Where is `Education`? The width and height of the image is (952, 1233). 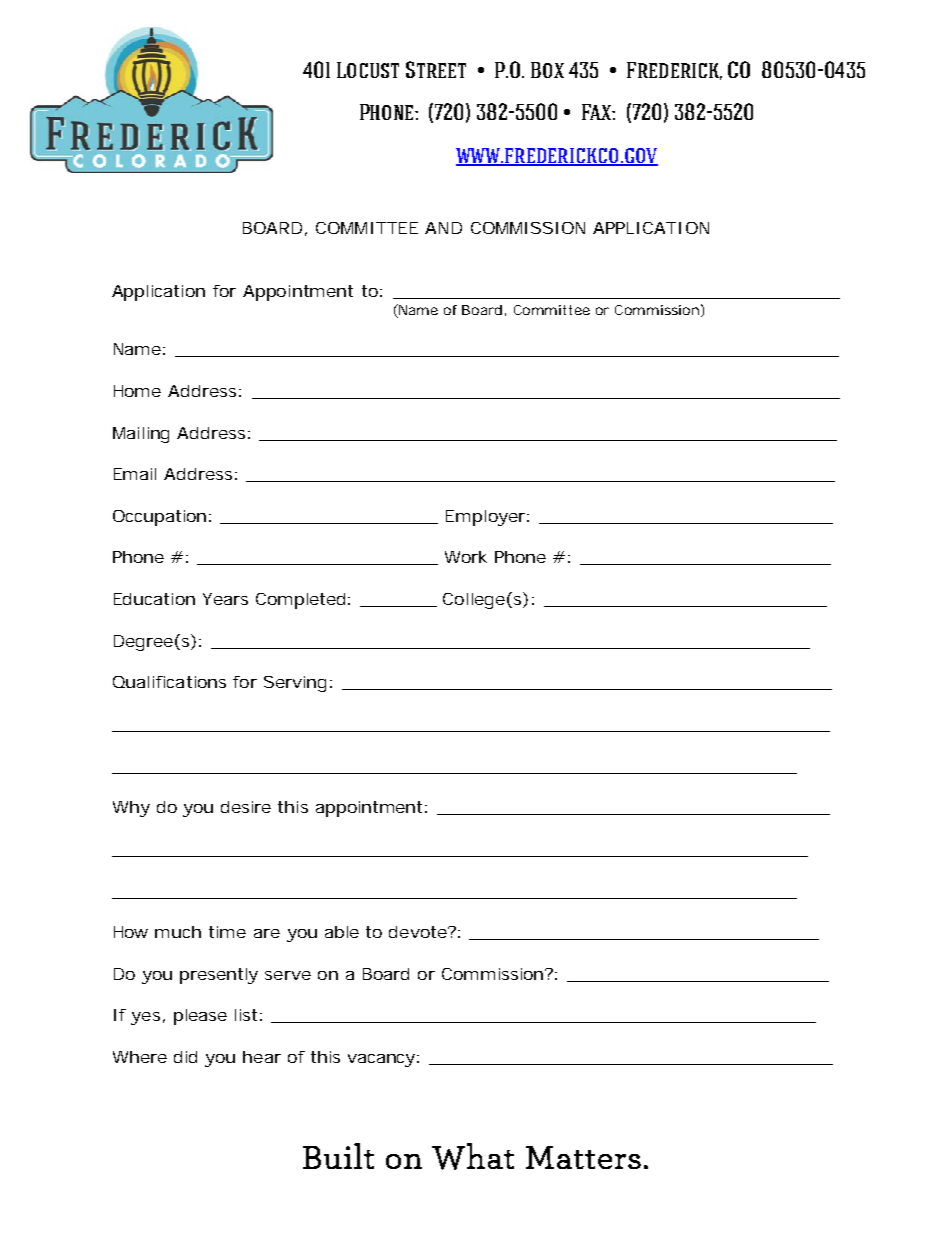
Education is located at coordinates (154, 599).
